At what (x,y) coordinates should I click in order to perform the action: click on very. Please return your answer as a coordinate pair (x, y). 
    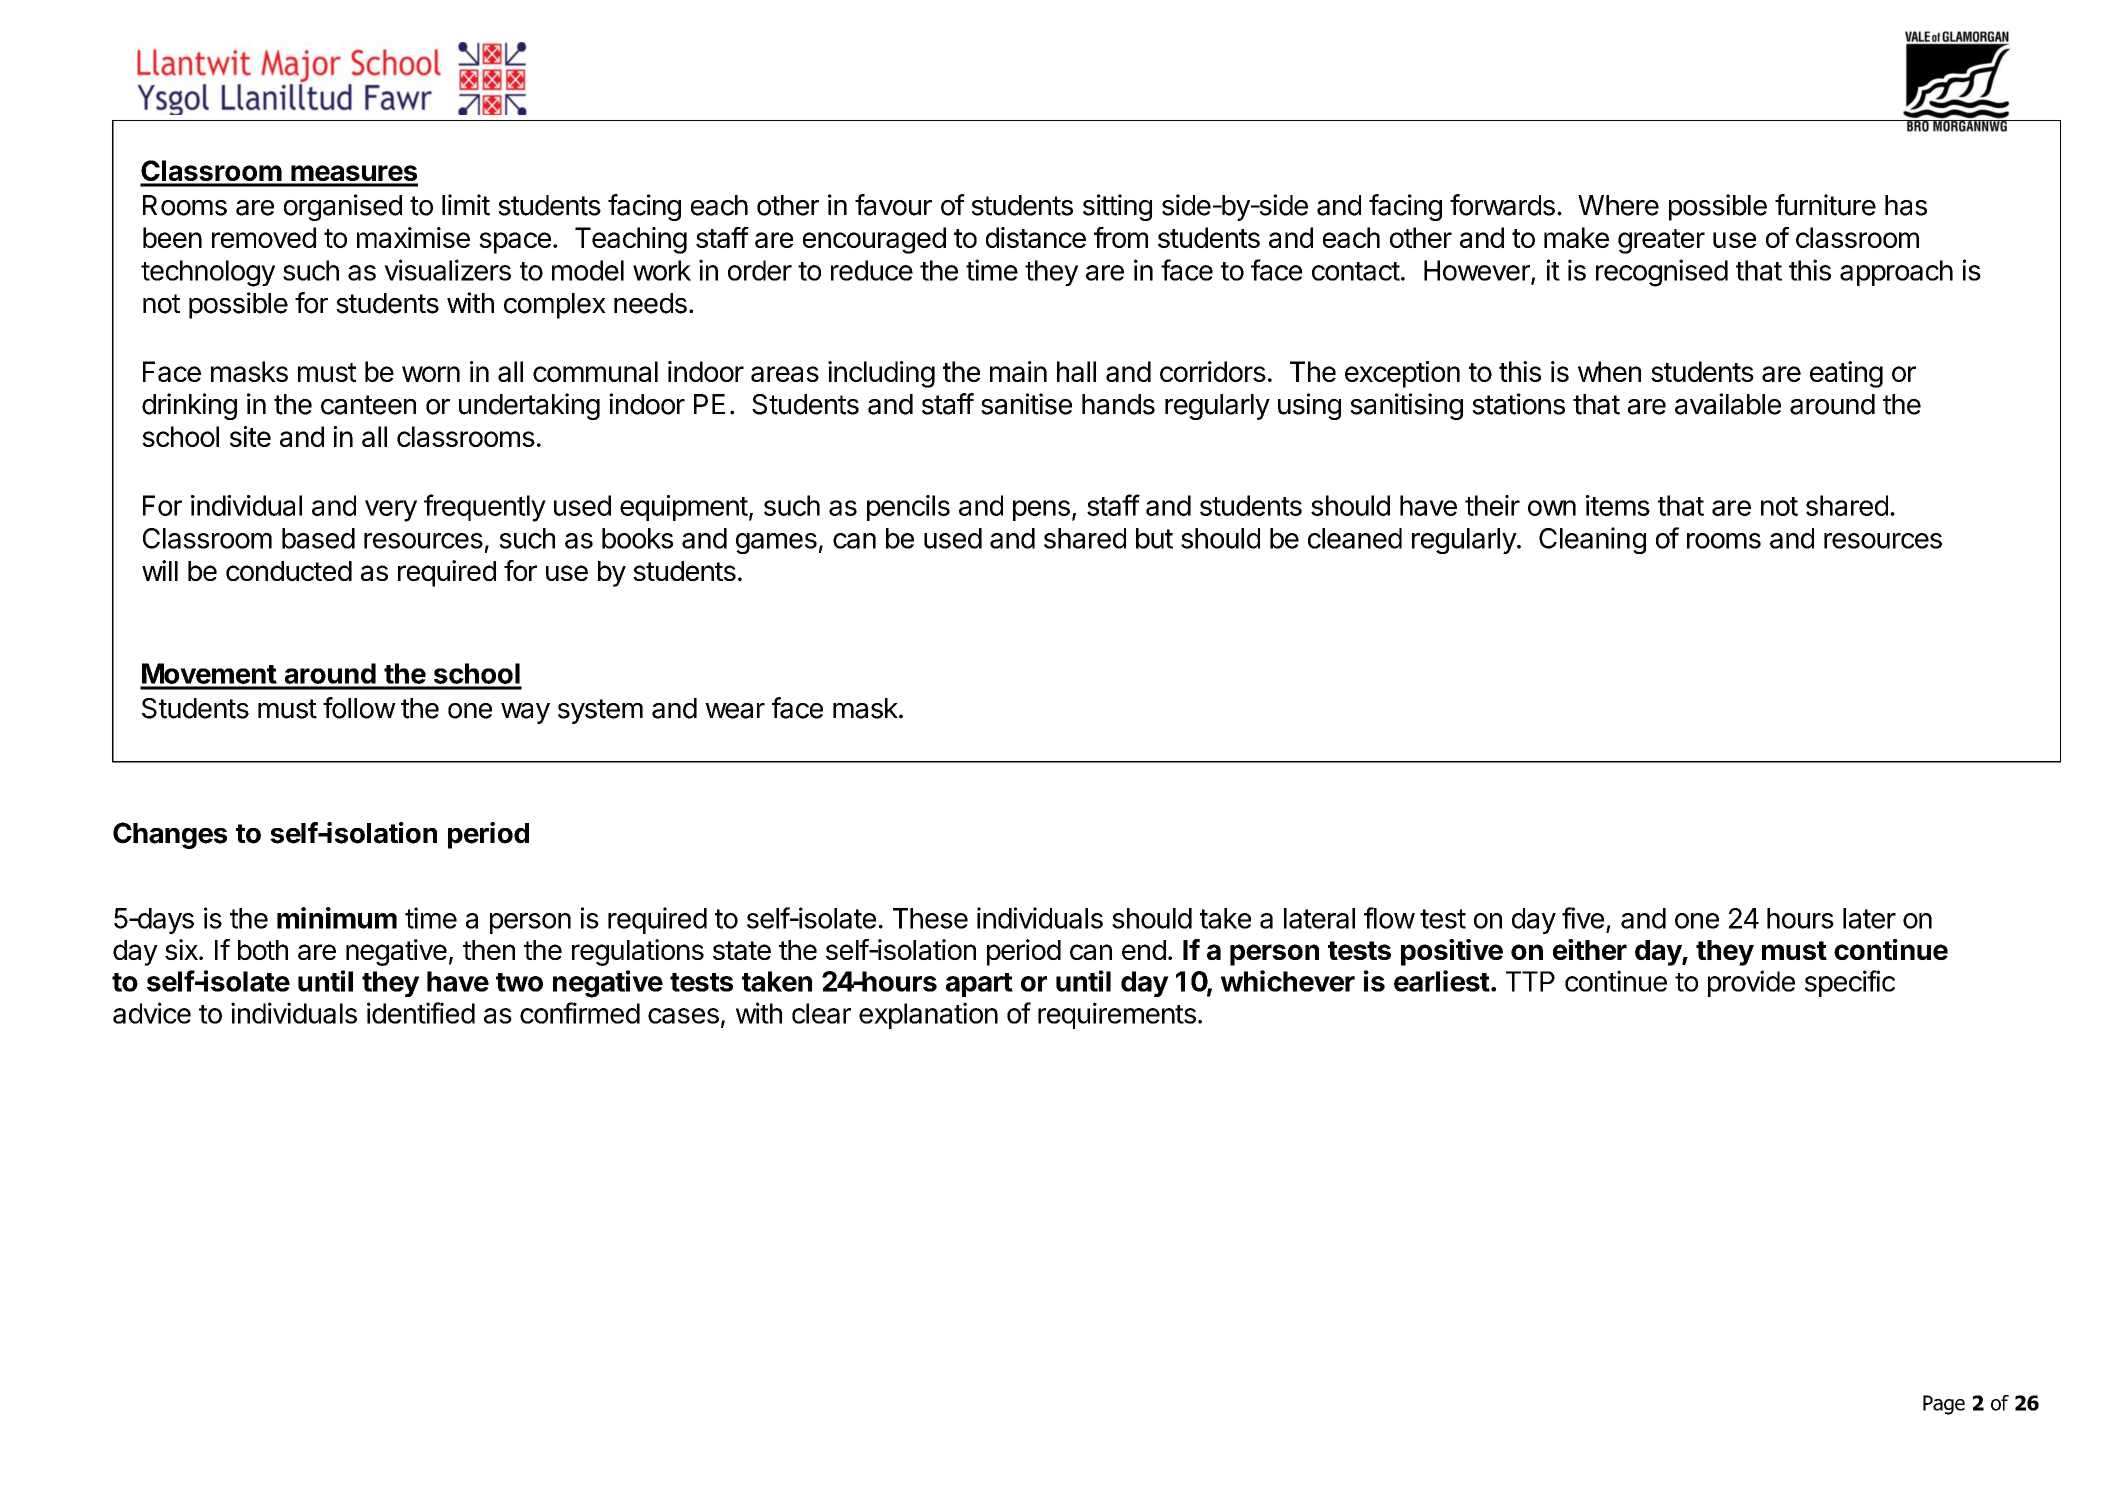
    Looking at the image, I should click on (391, 511).
